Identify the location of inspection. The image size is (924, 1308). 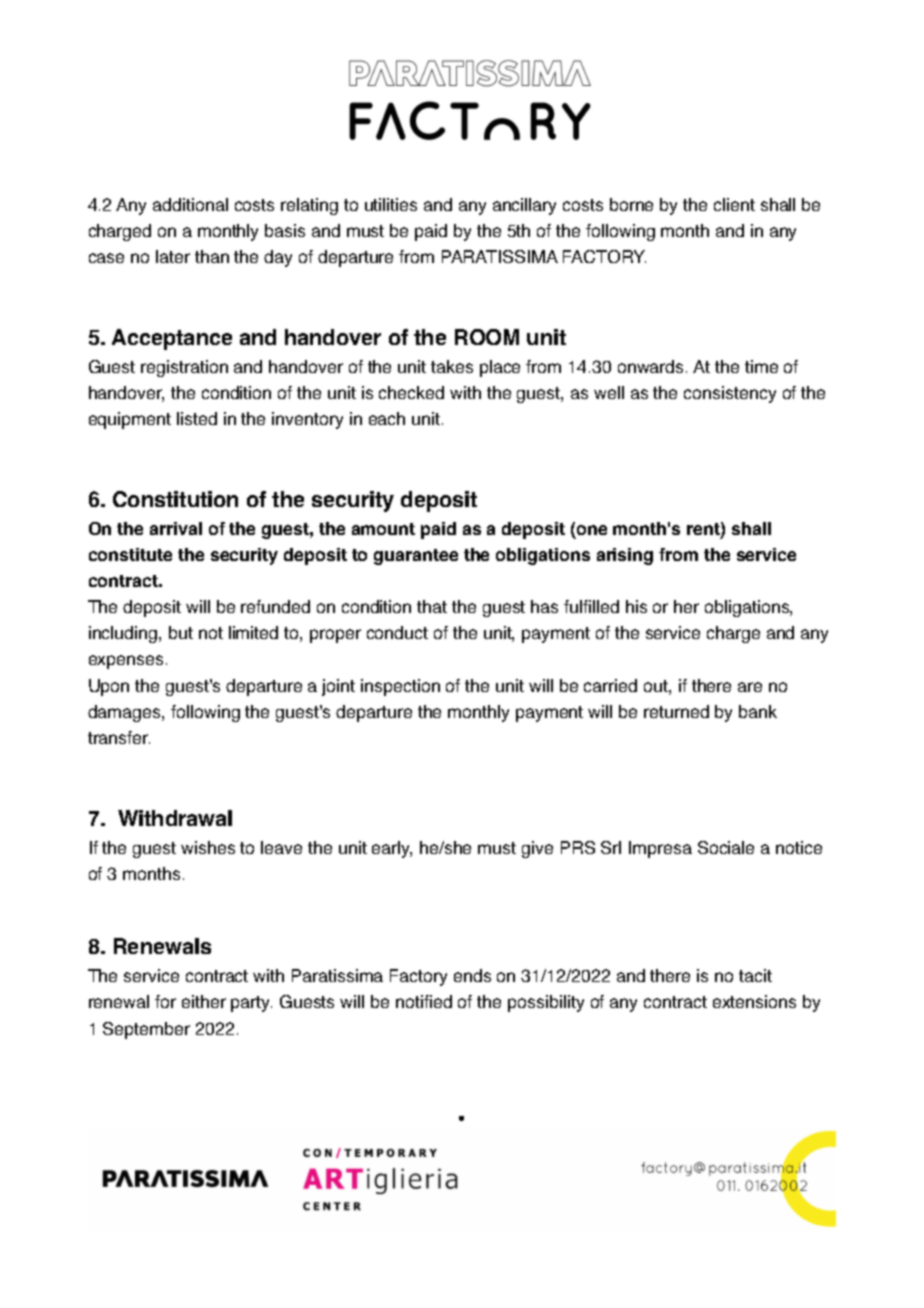
(400, 687).
